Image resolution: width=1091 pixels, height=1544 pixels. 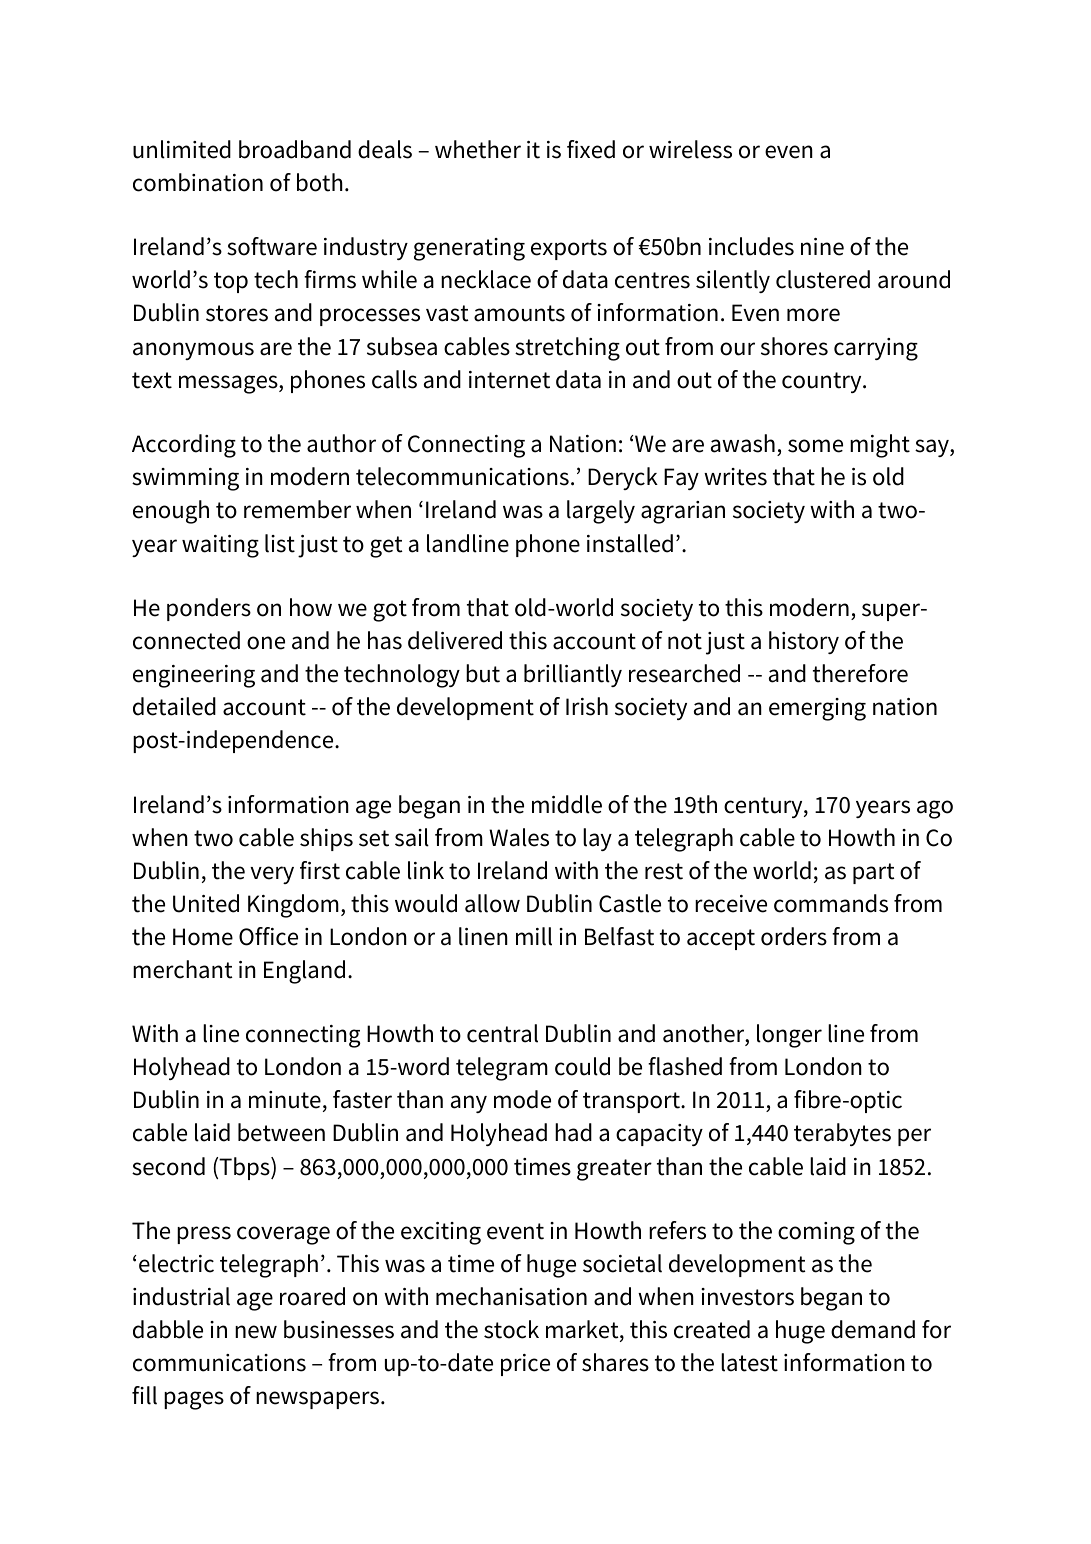 I want to click on pages, so click(x=194, y=1400).
